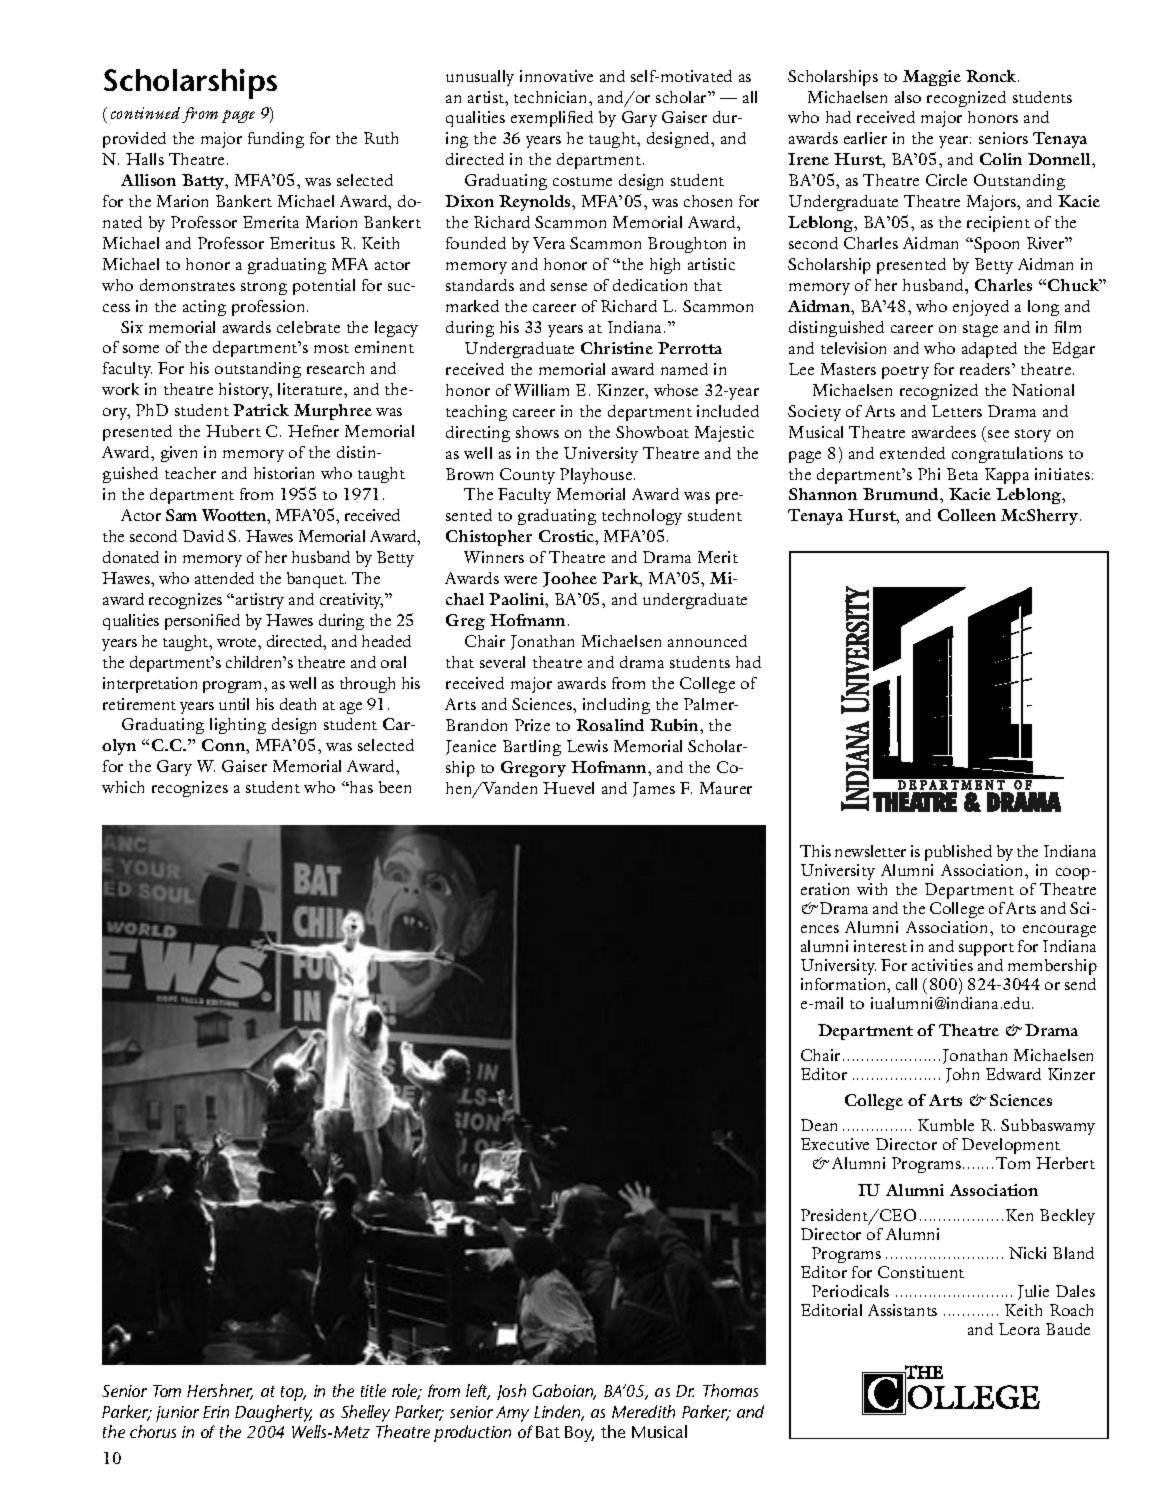 This image has height=1508, width=1166. What do you see at coordinates (216, 1412) in the image?
I see `Erin` at bounding box center [216, 1412].
